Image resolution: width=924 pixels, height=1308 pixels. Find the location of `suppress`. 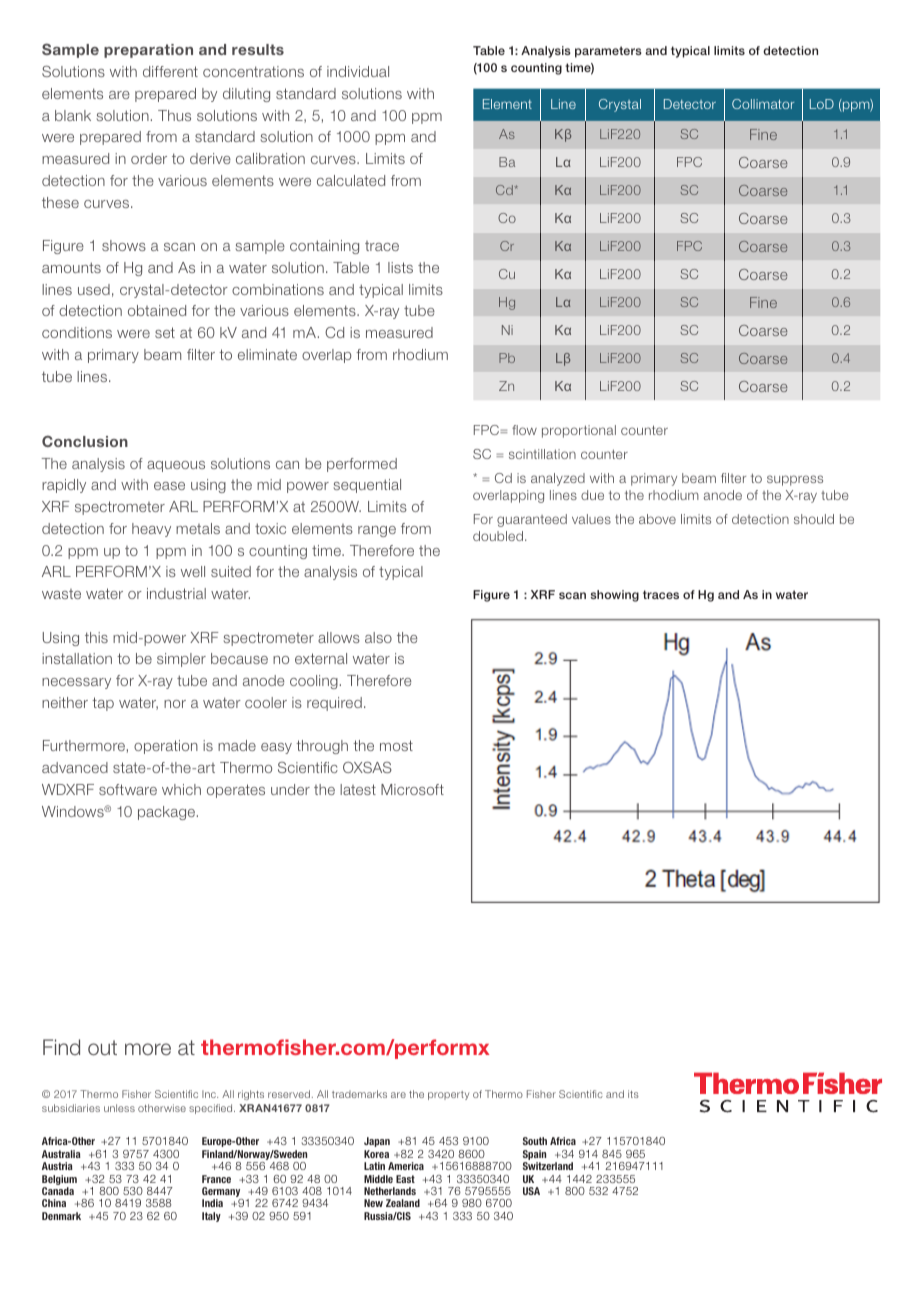

suppress is located at coordinates (795, 480).
